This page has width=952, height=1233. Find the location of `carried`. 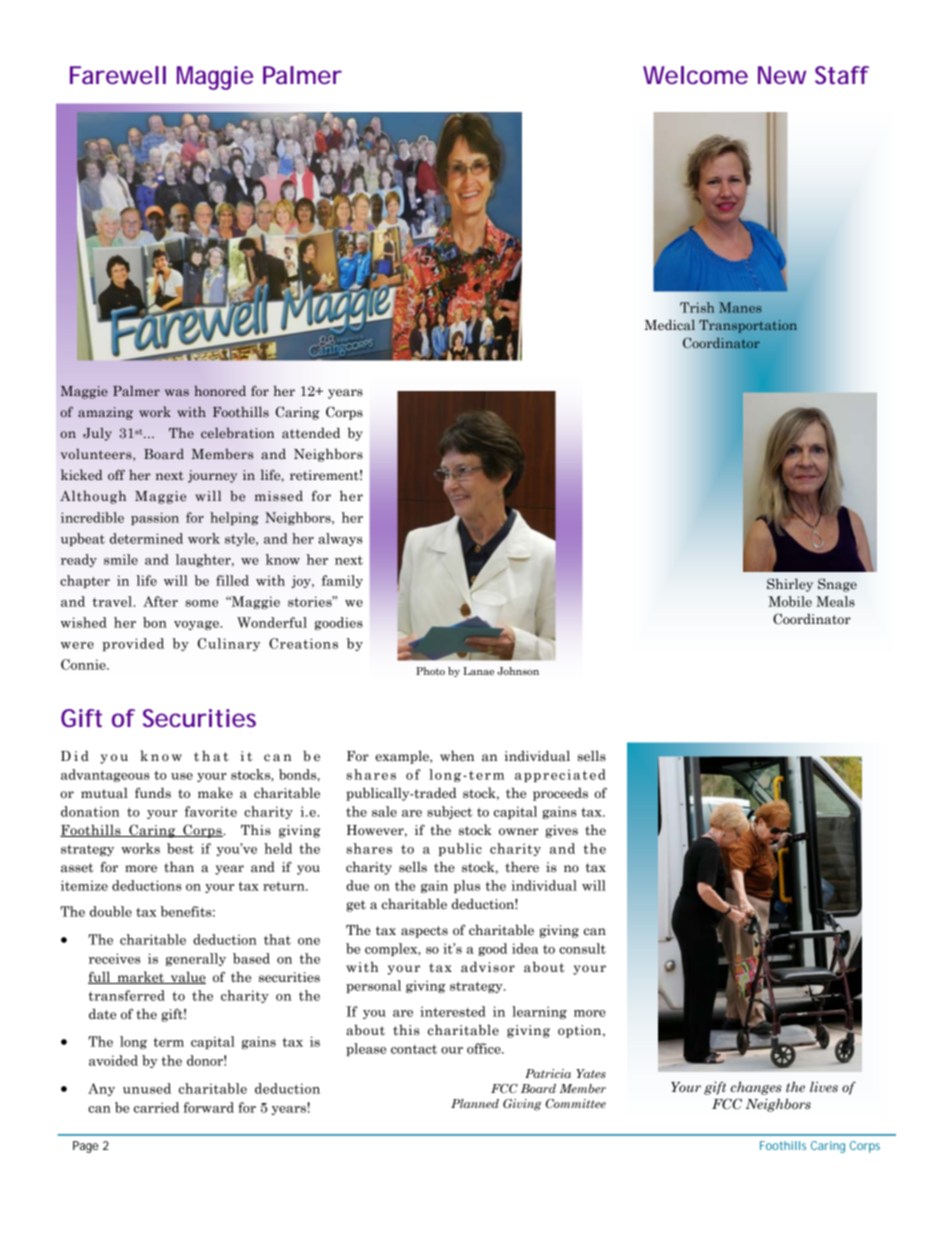

carried is located at coordinates (156, 1107).
